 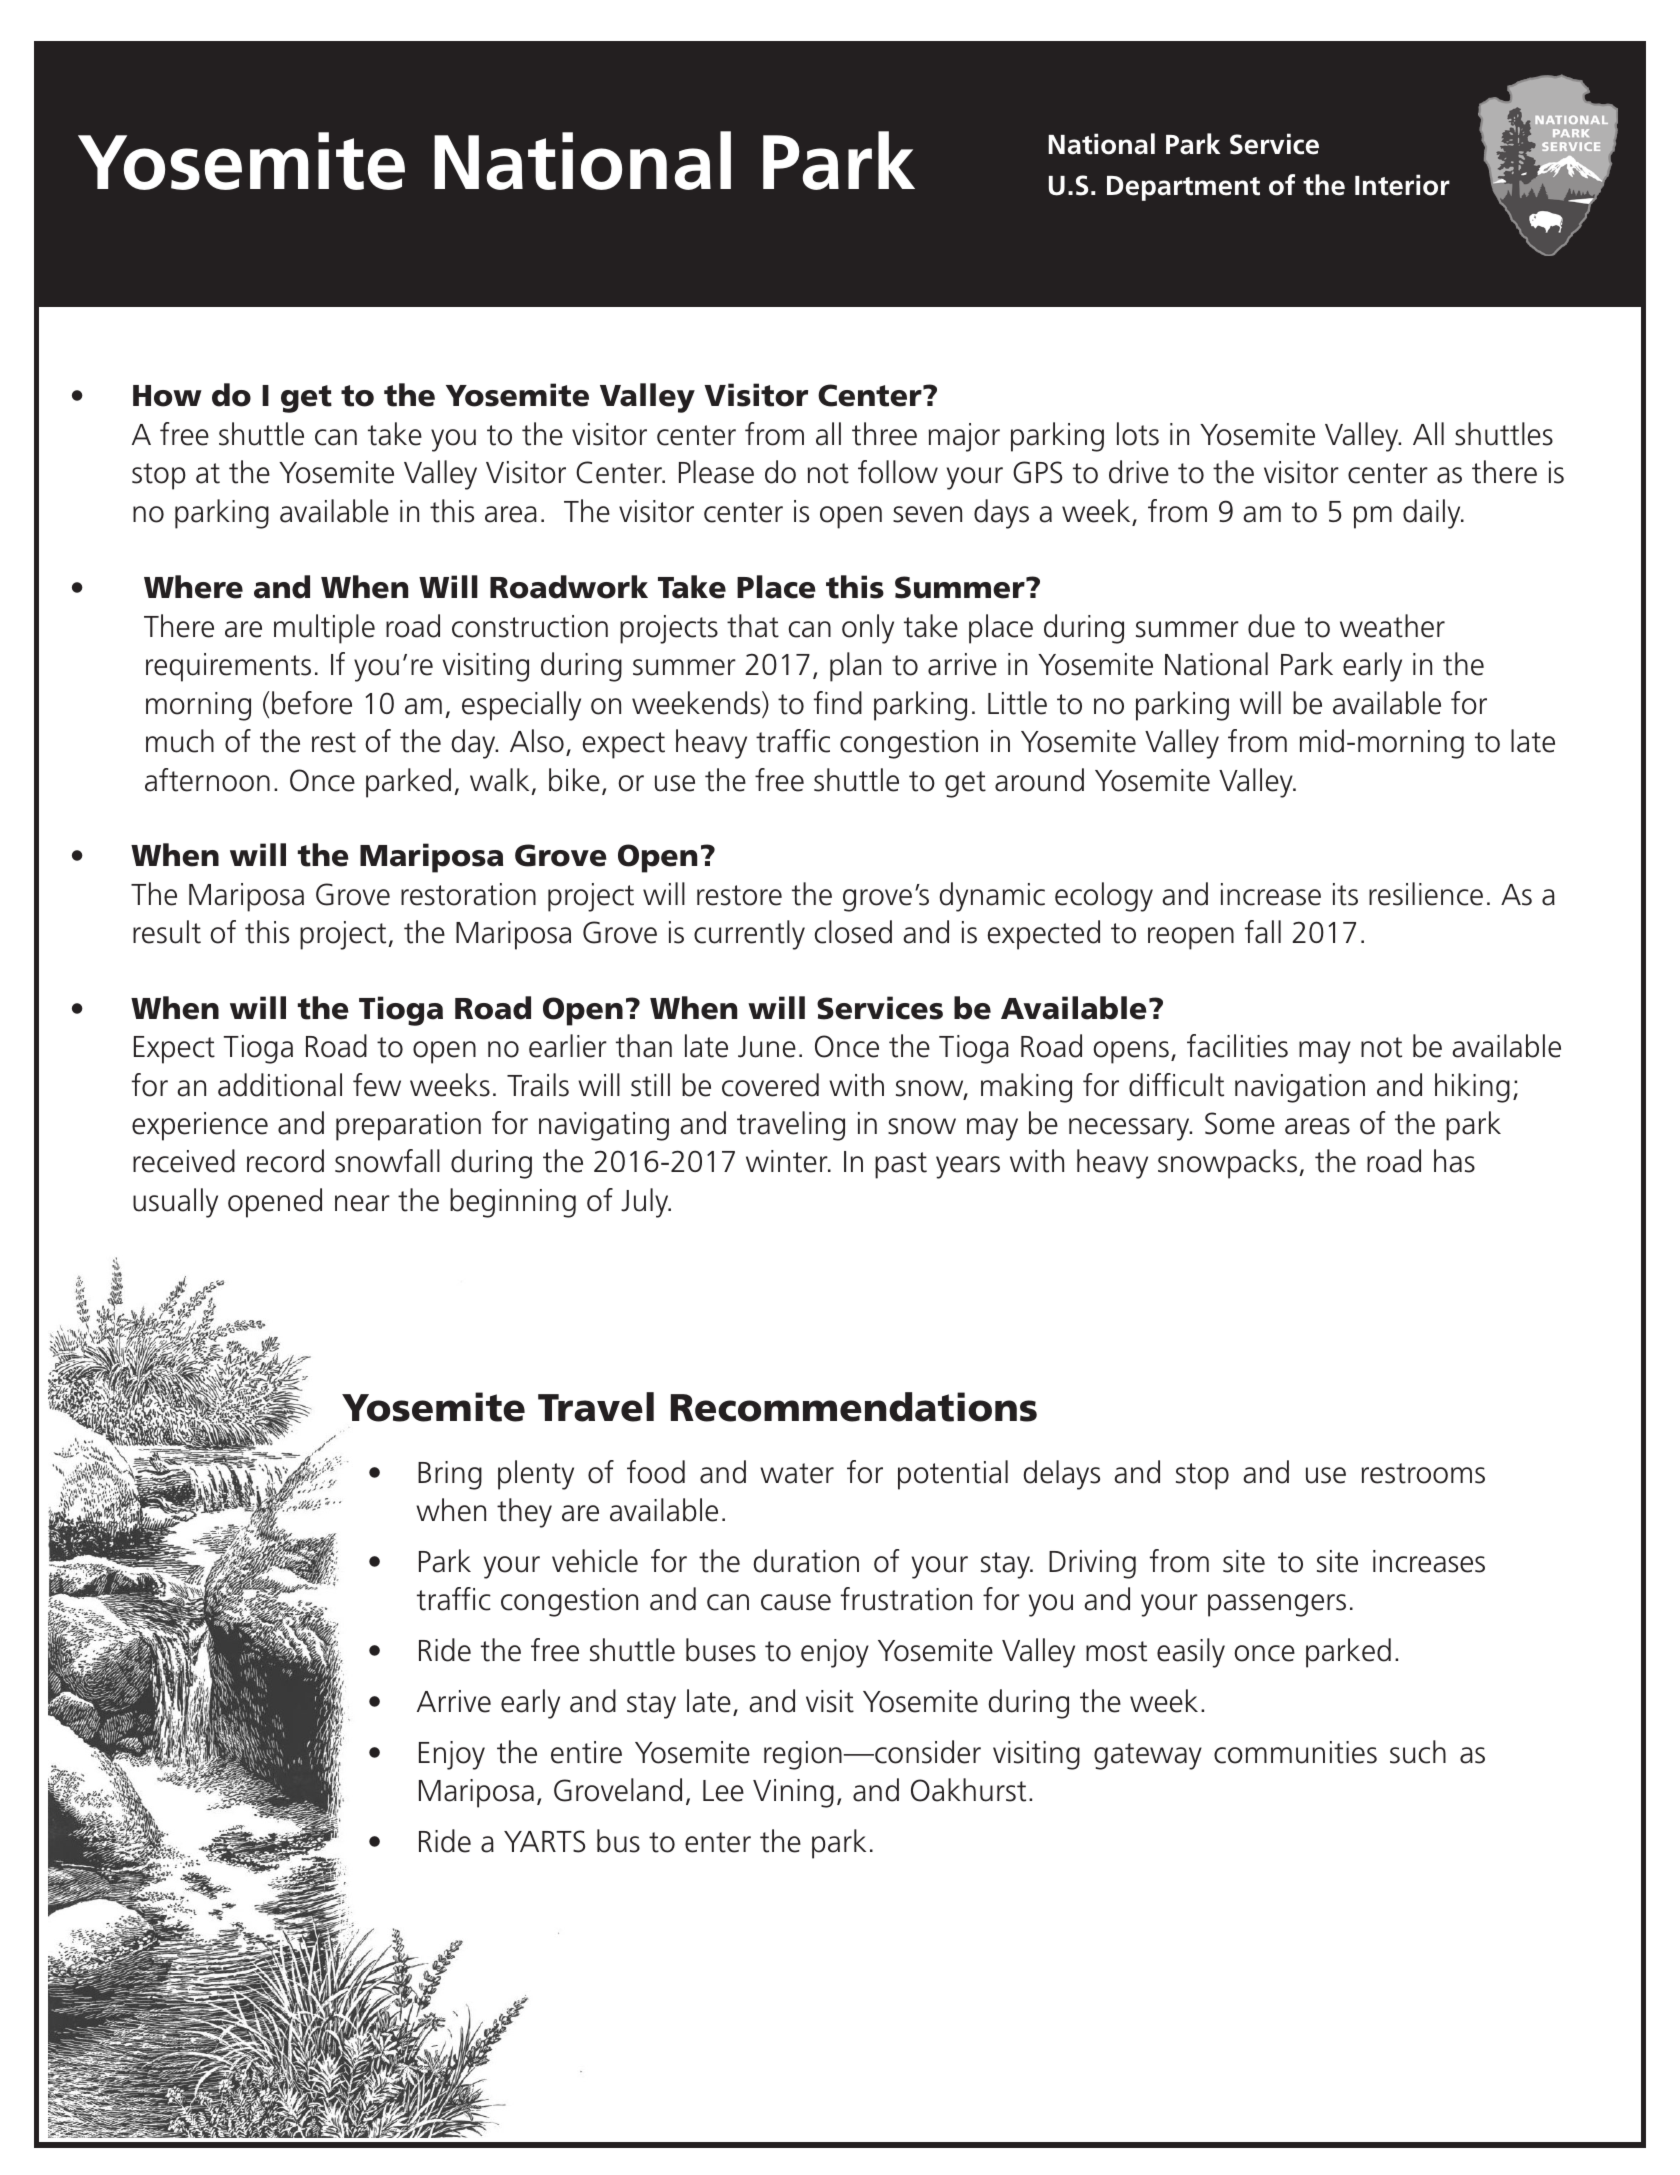 What do you see at coordinates (1402, 185) in the screenshot?
I see `Interior` at bounding box center [1402, 185].
